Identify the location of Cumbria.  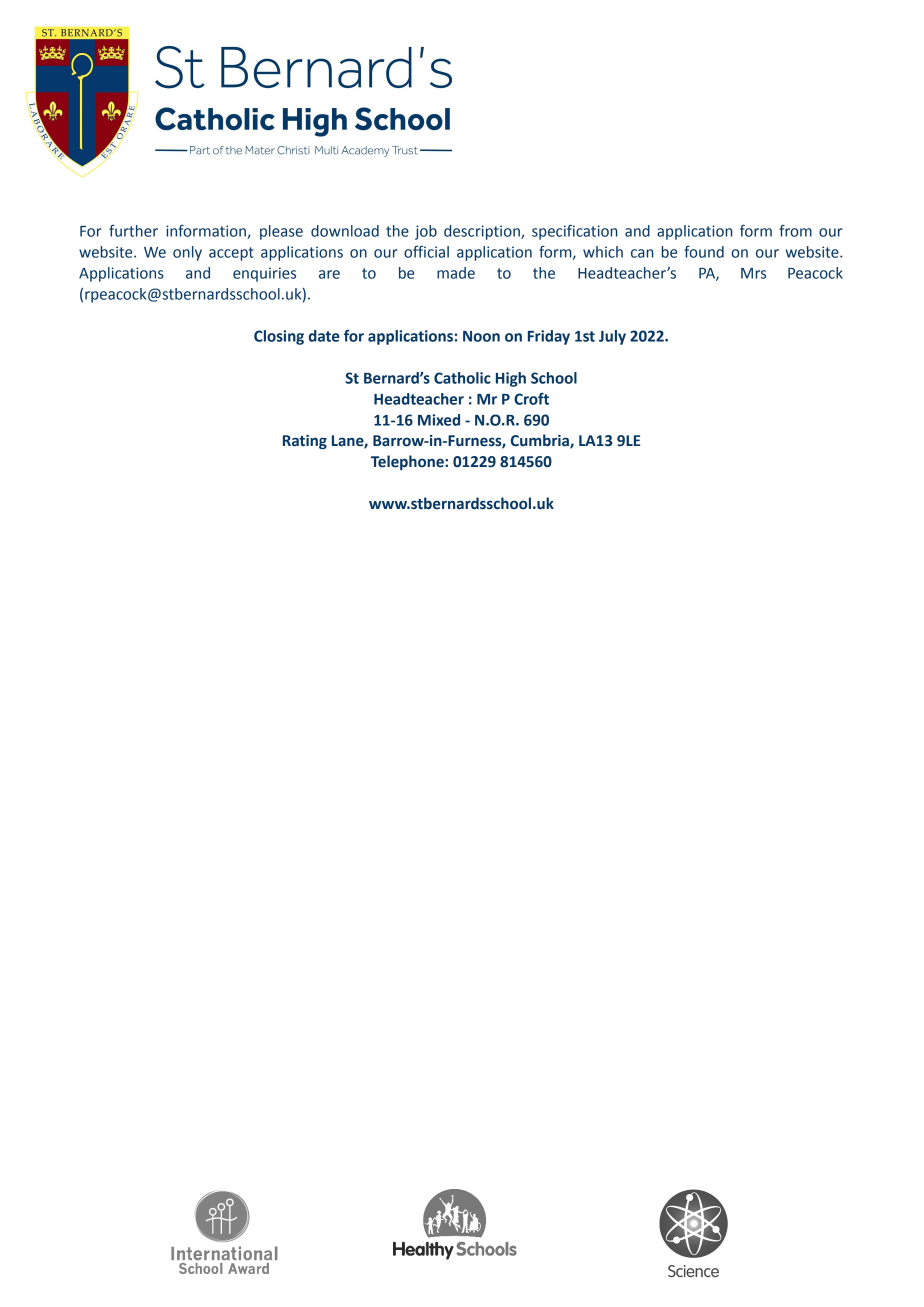
(541, 441).
